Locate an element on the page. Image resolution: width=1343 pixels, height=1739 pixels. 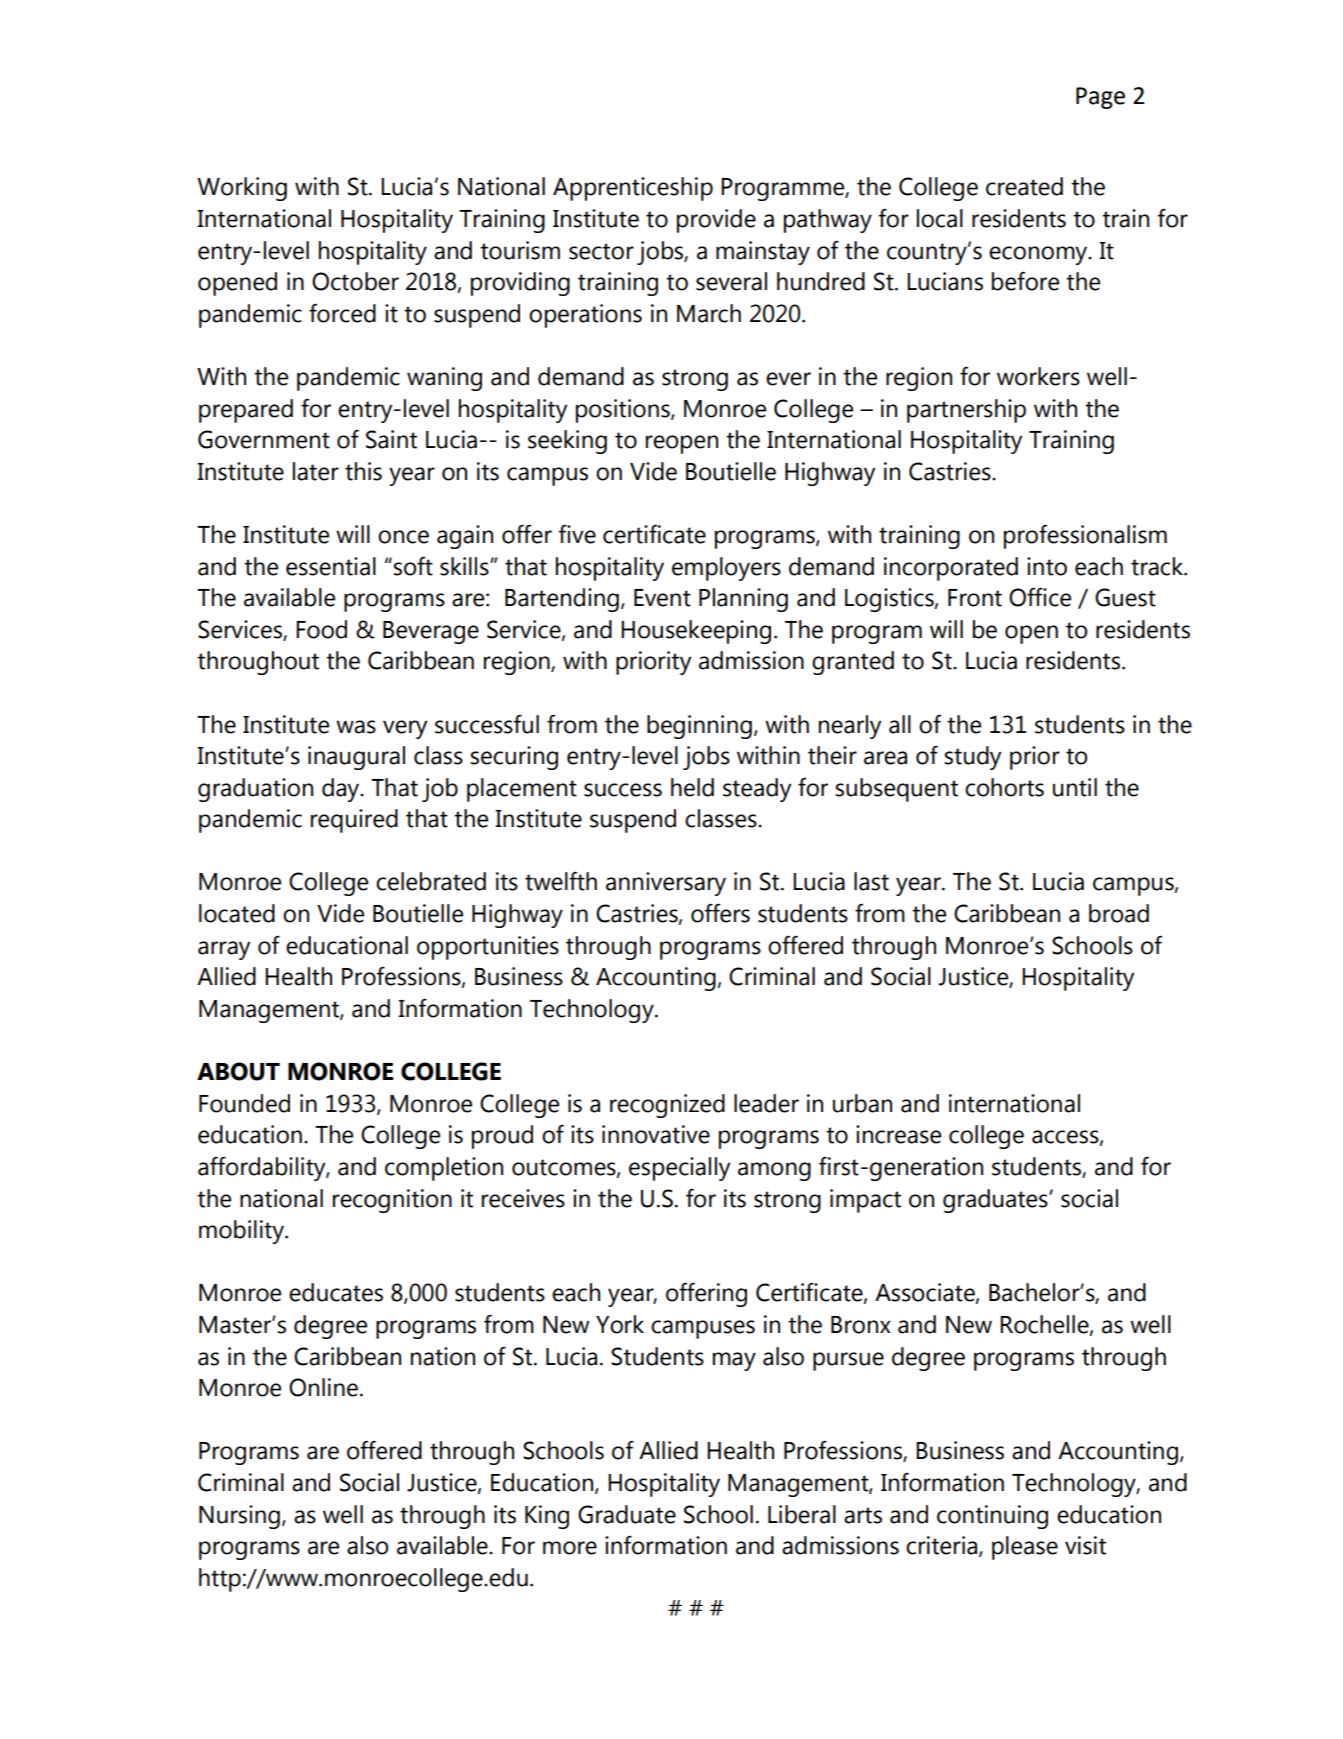
recognition is located at coordinates (392, 1201).
